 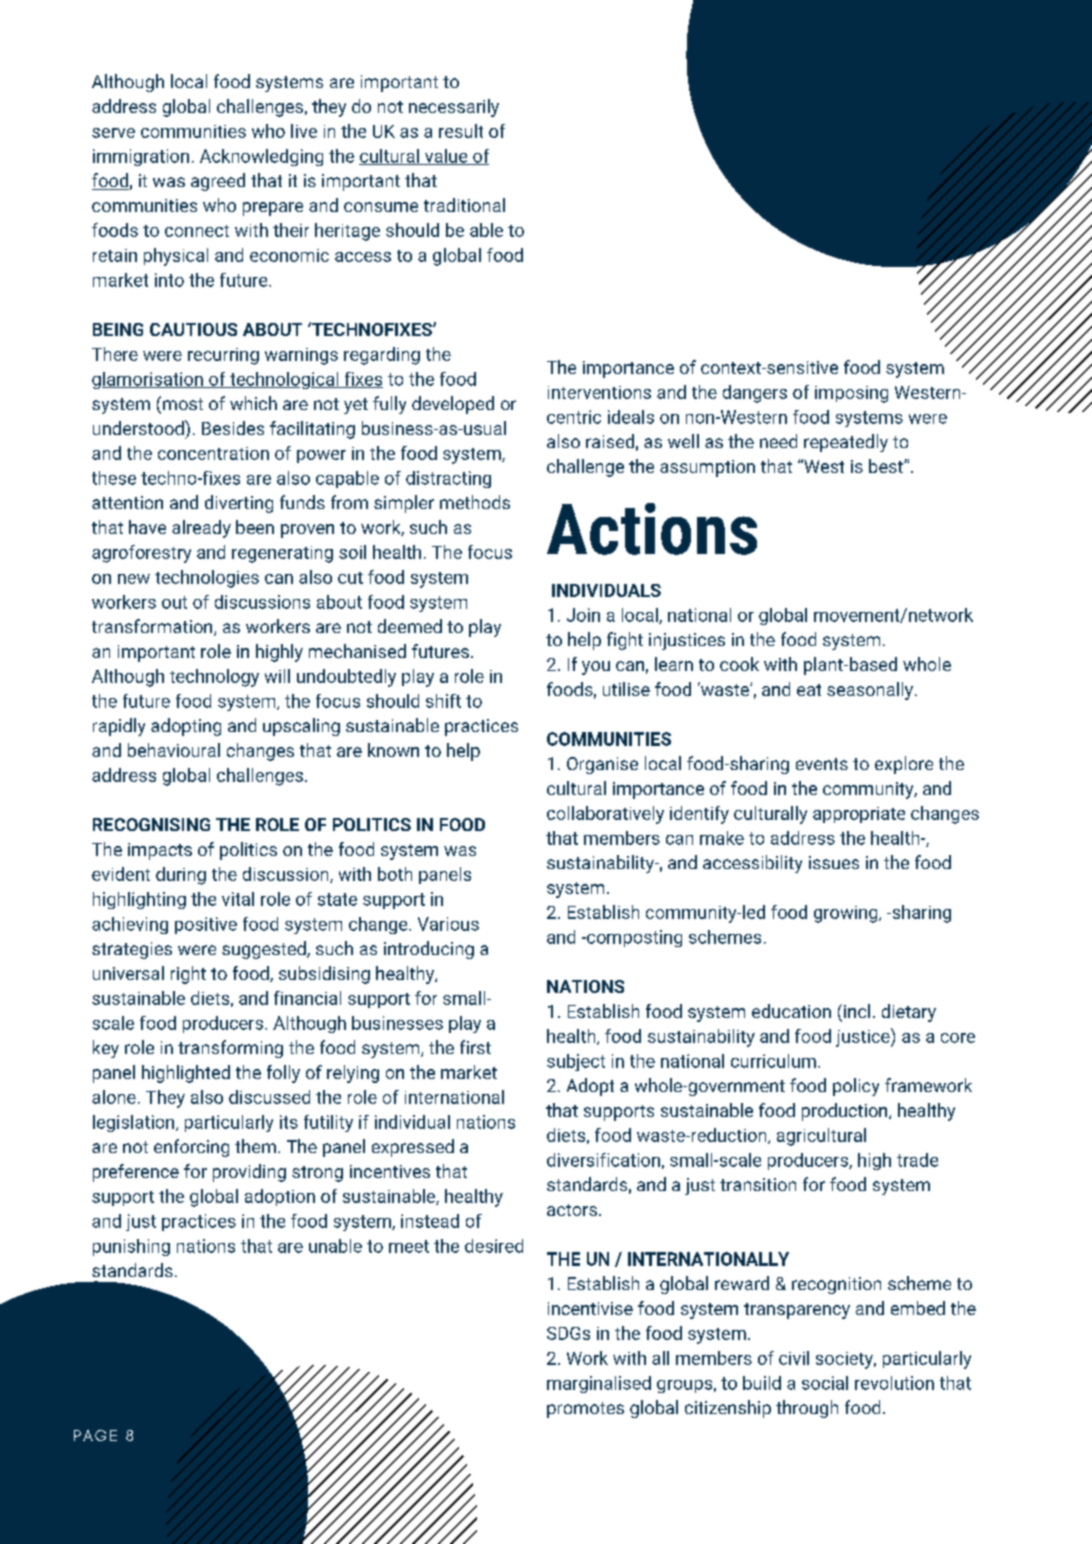 I want to click on result, so click(x=461, y=131).
